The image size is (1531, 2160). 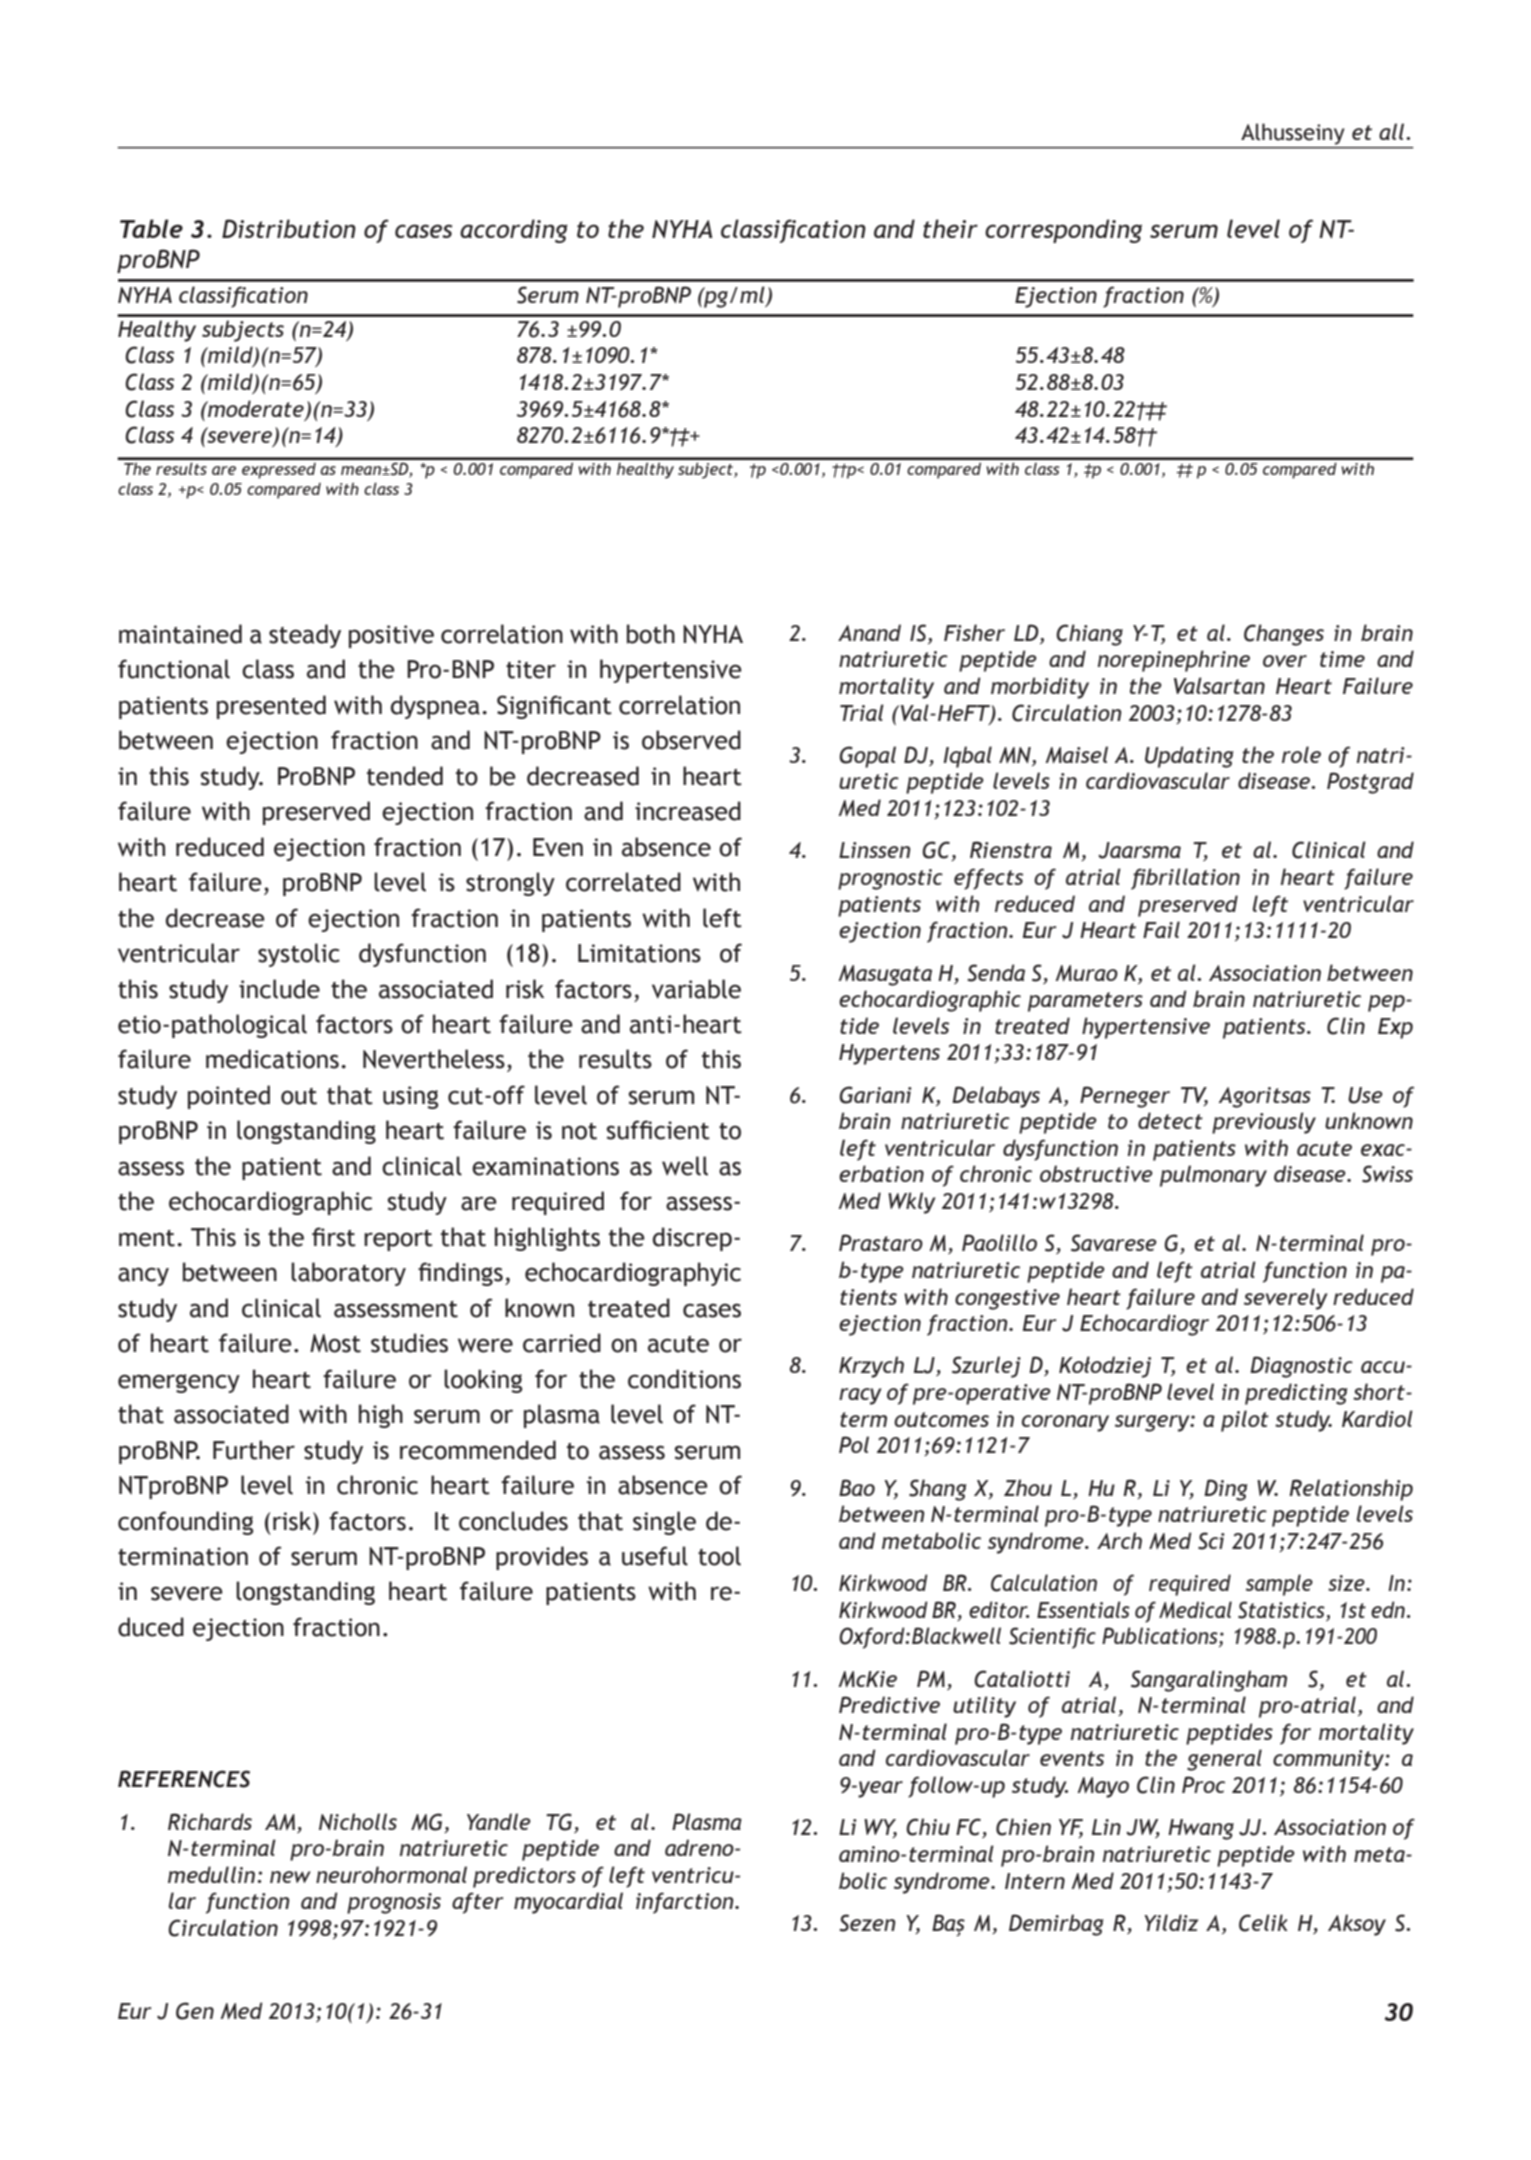 What do you see at coordinates (1264, 1123) in the document?
I see `previously` at bounding box center [1264, 1123].
